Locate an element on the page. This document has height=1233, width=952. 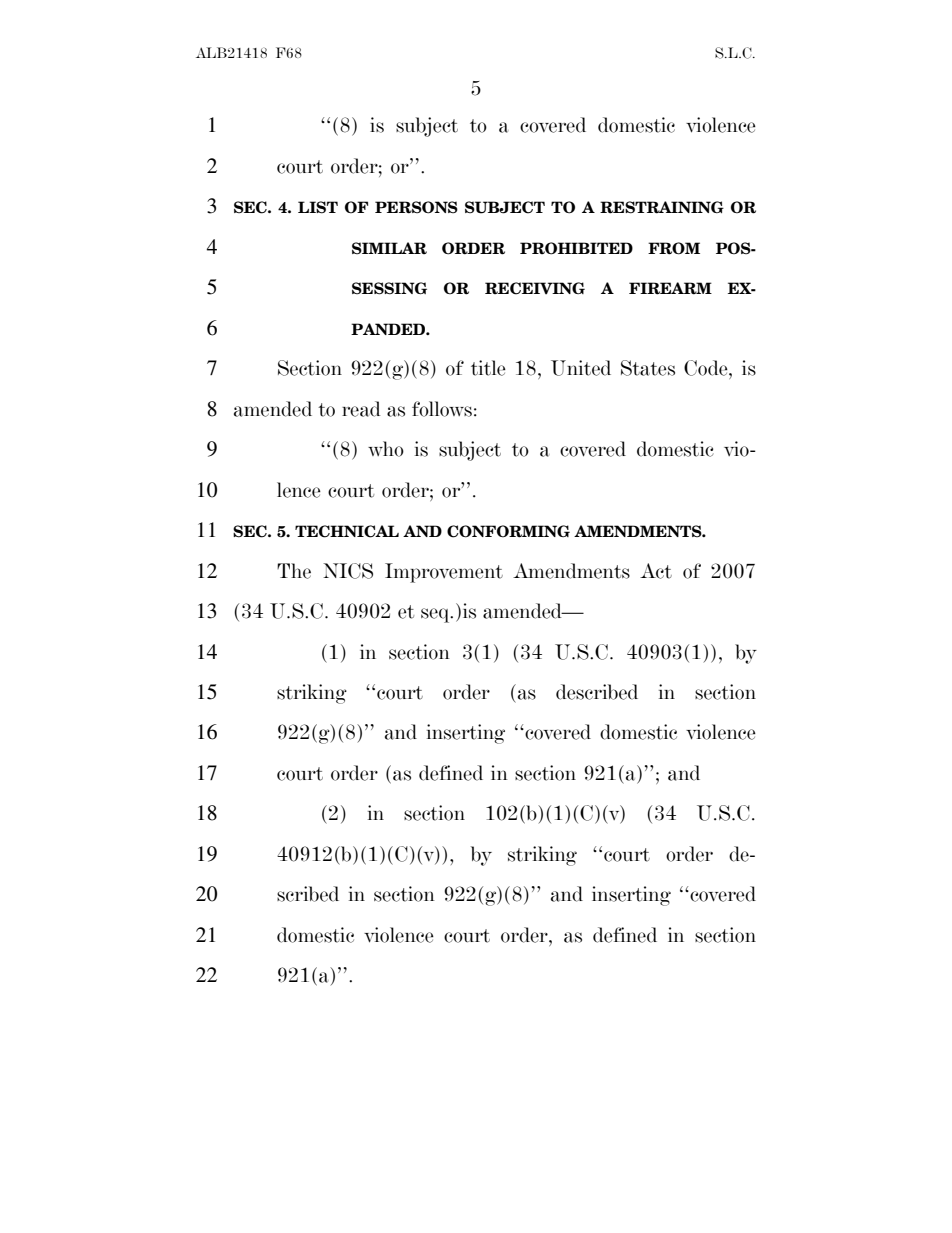
LIST is located at coordinates (318, 207).
